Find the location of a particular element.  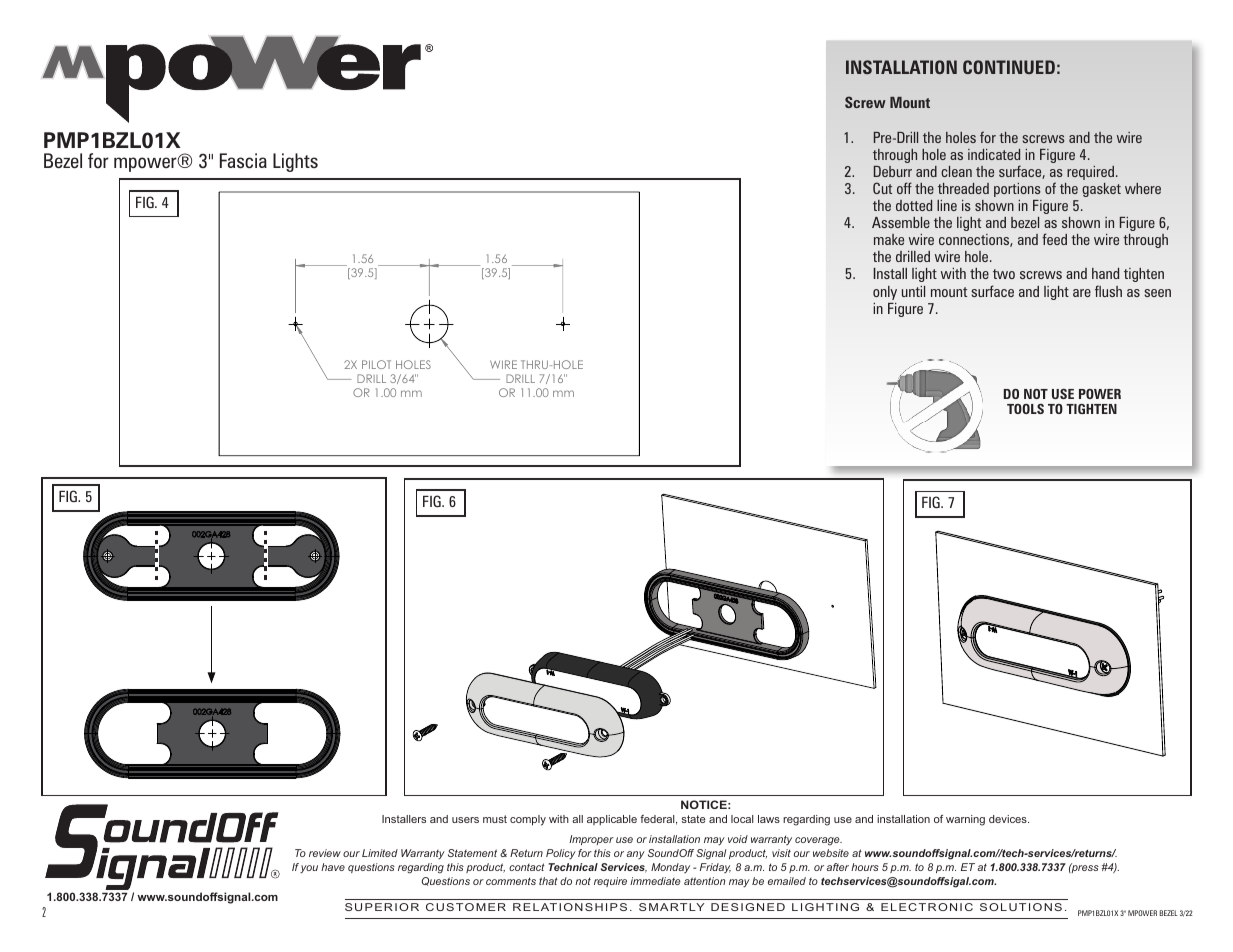

are is located at coordinates (1082, 293).
